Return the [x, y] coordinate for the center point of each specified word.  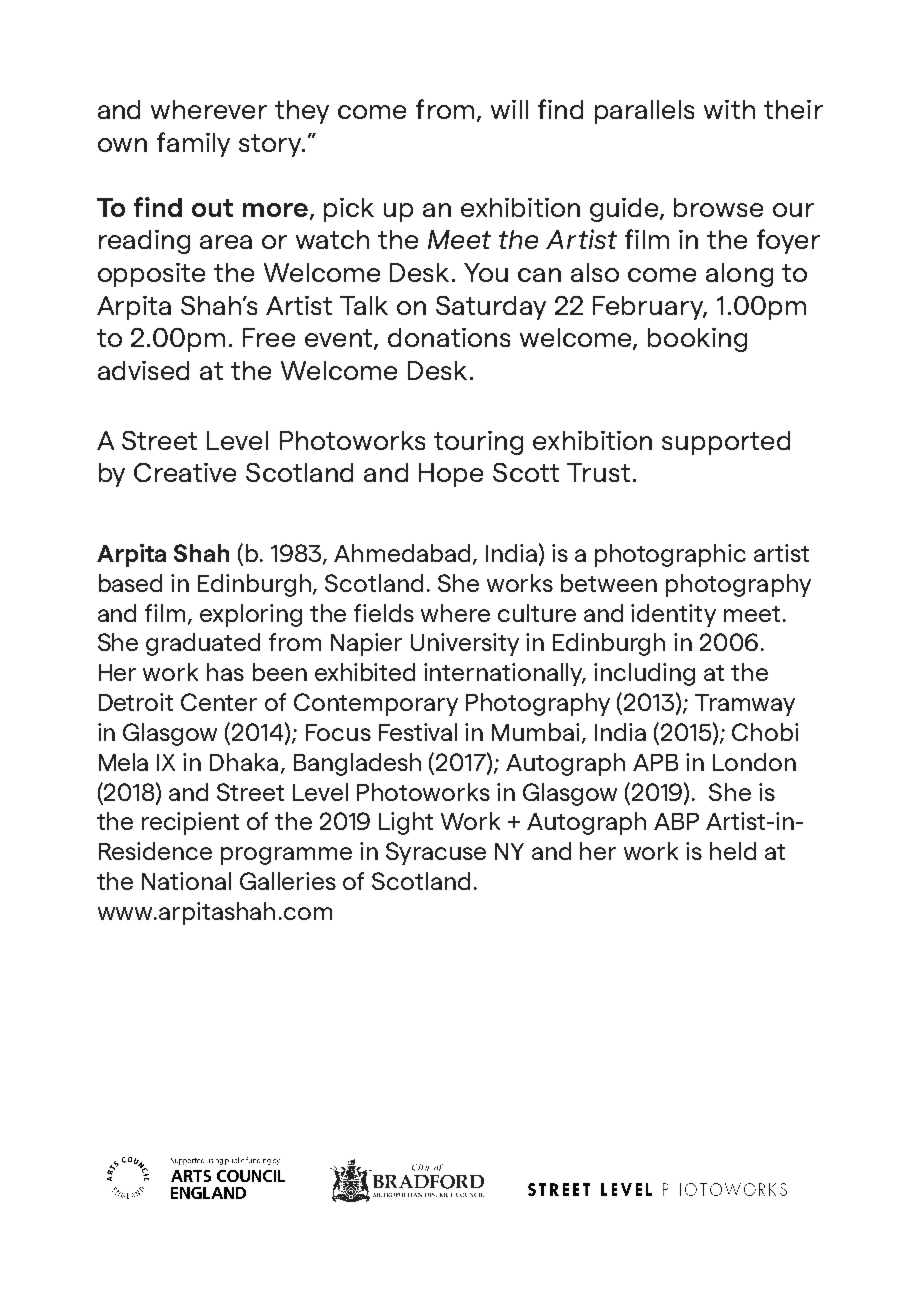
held [733, 851]
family [193, 144]
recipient [190, 823]
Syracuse [436, 853]
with [729, 109]
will [509, 109]
